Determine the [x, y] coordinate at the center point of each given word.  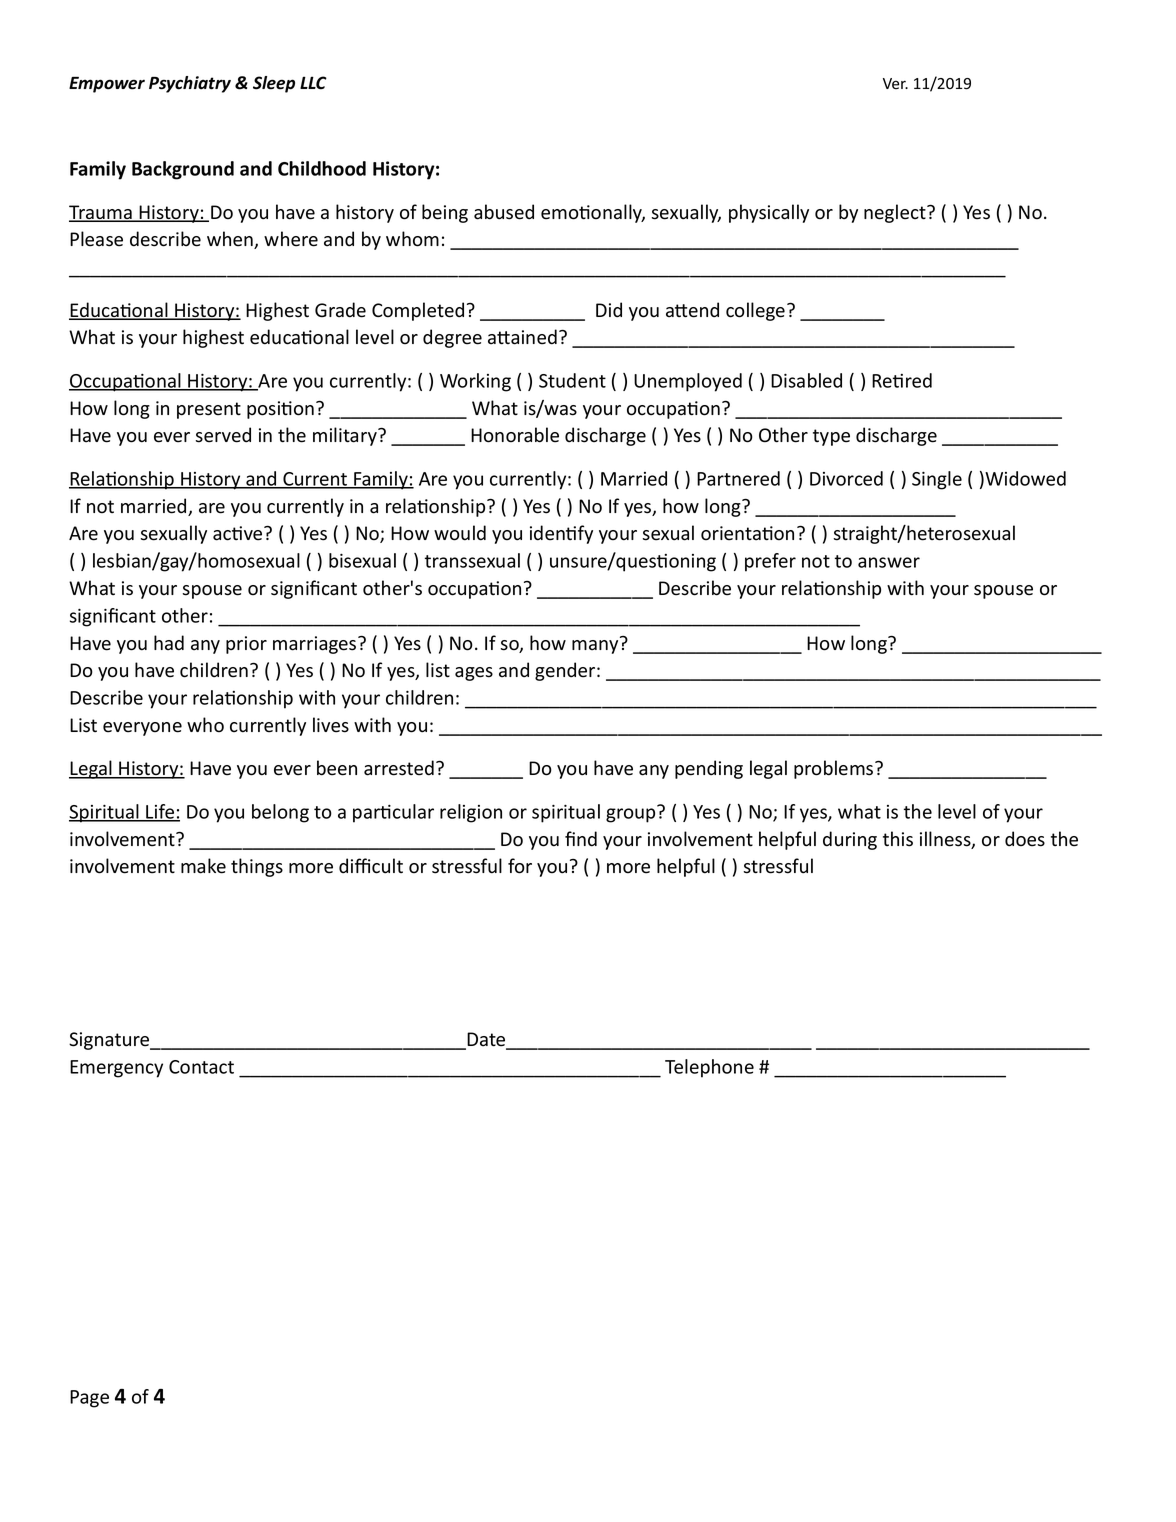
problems [835, 769]
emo [561, 214]
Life [160, 812]
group [632, 814]
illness [946, 840]
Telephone [709, 1068]
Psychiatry [190, 84]
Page [89, 1399]
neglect [896, 213]
